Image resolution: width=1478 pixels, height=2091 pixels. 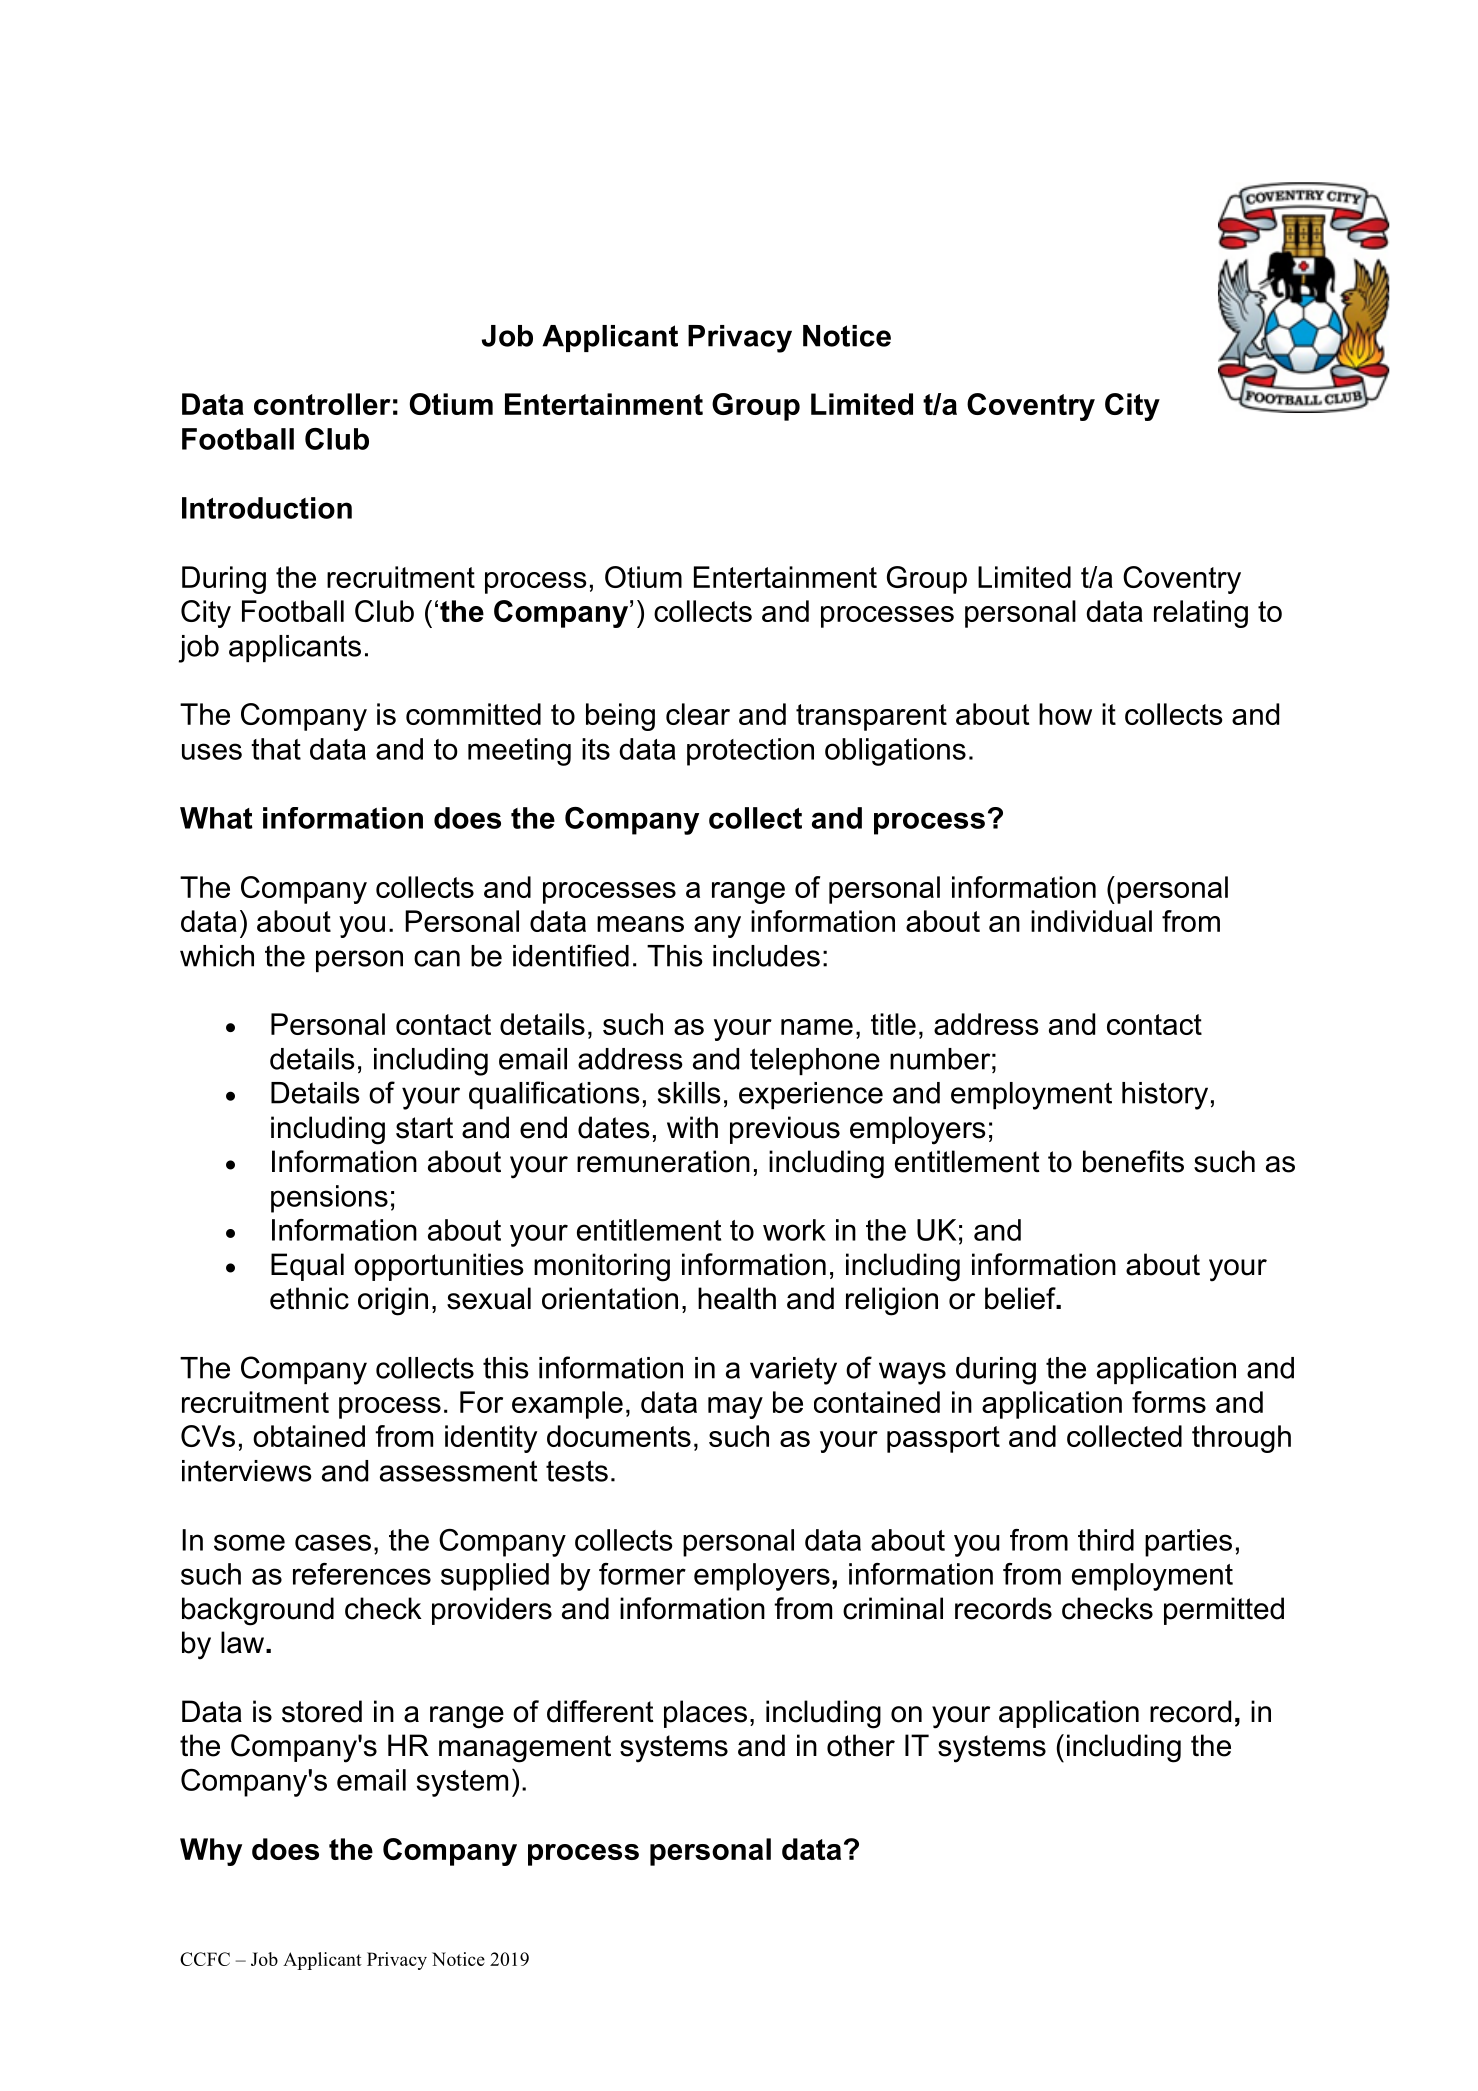 What do you see at coordinates (698, 714) in the document?
I see `clear` at bounding box center [698, 714].
